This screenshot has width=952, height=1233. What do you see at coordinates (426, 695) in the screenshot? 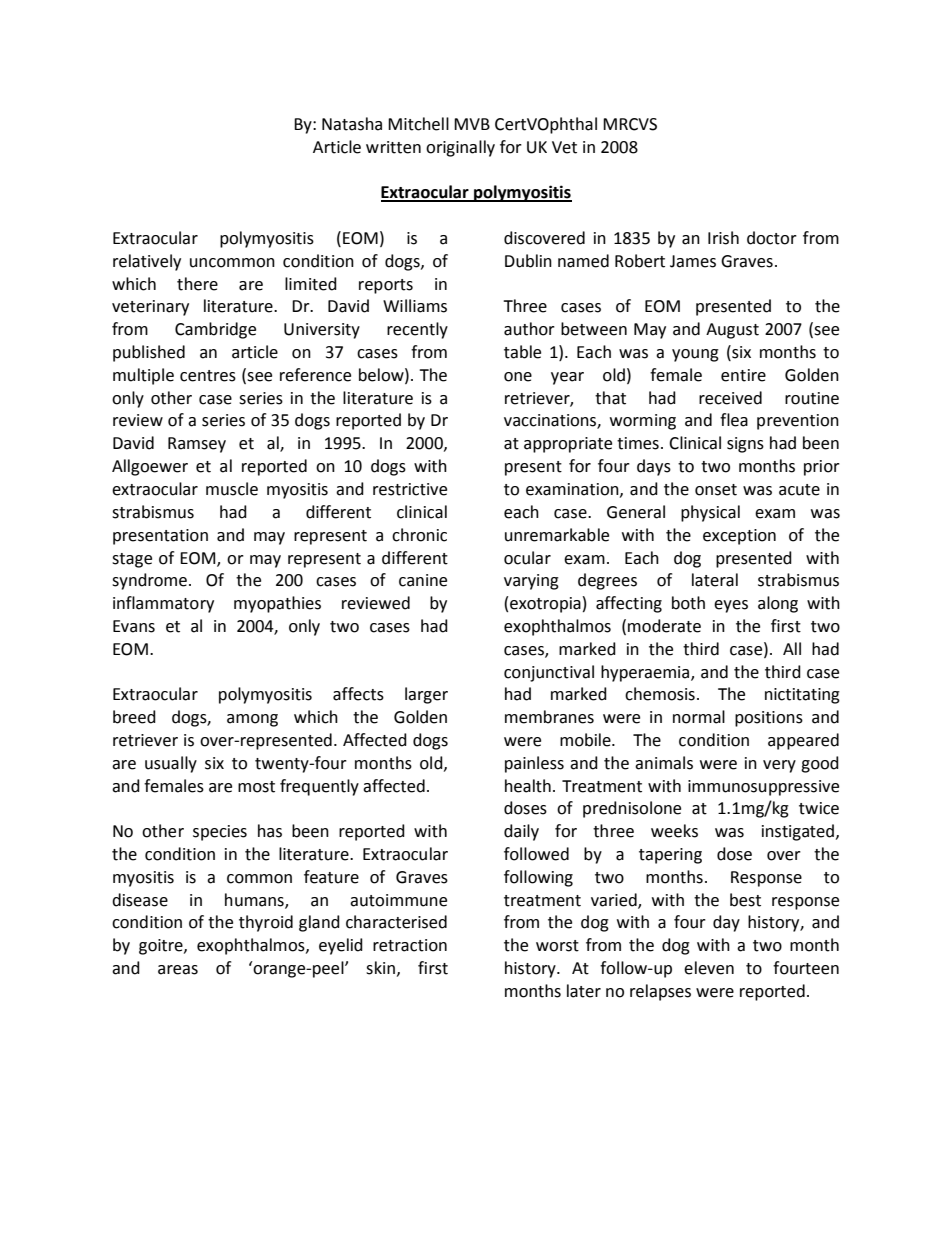
I see `larger` at bounding box center [426, 695].
